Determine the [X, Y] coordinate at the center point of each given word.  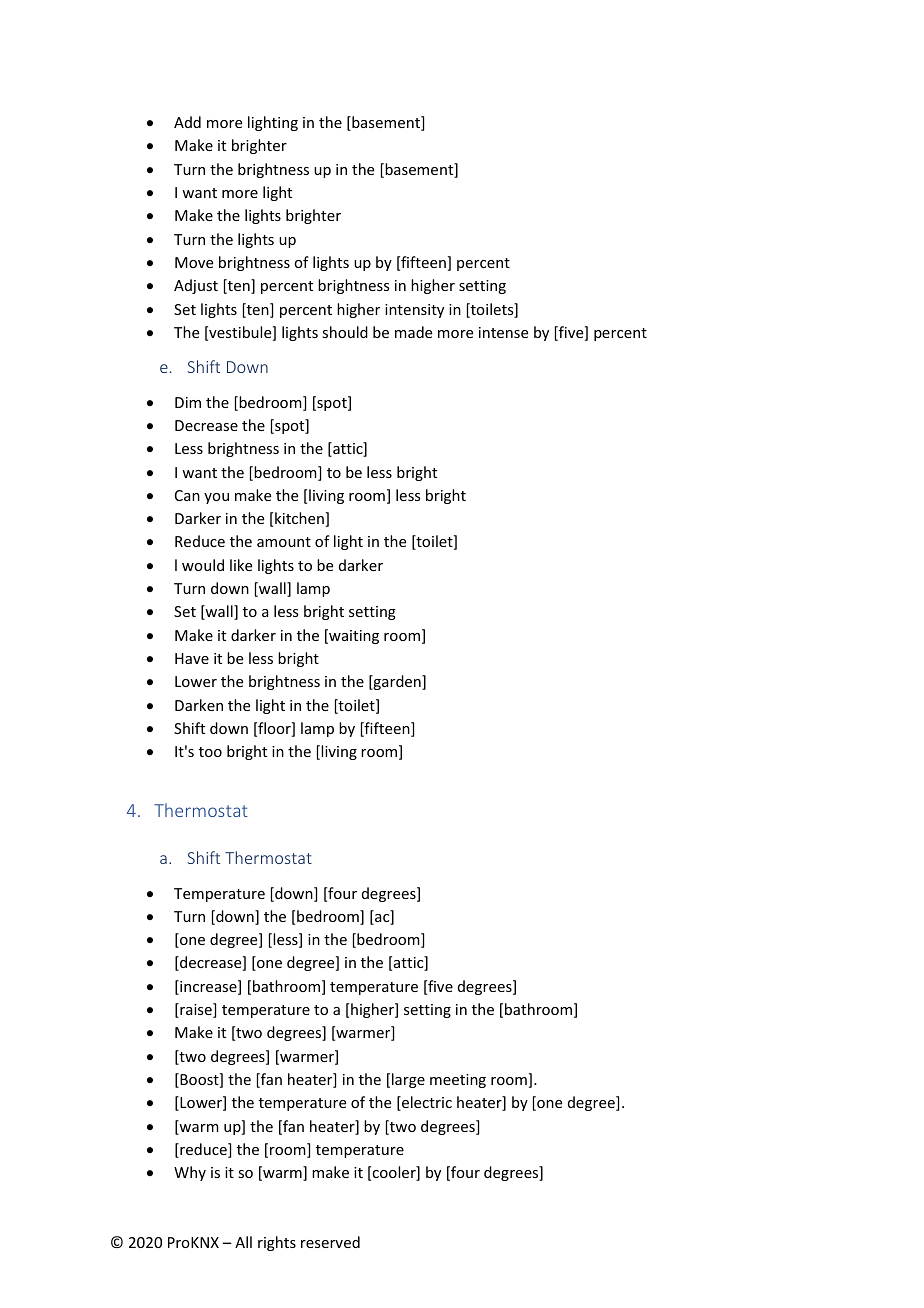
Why [190, 1173]
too [210, 752]
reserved [330, 1242]
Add [187, 122]
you [216, 498]
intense [503, 332]
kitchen [299, 518]
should [345, 332]
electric [426, 1103]
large [408, 1080]
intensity [414, 311]
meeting [458, 1081]
